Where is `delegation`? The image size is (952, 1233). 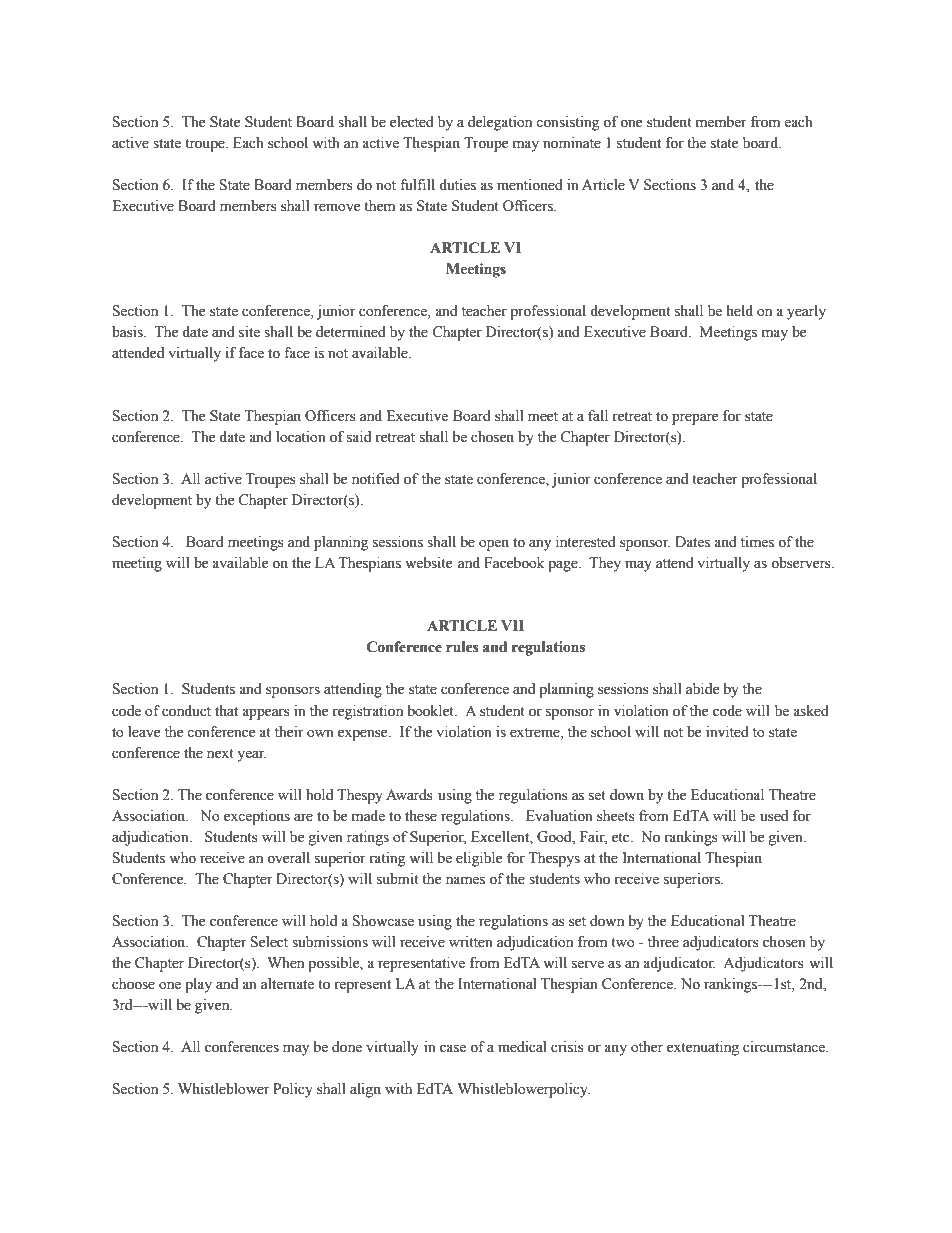 delegation is located at coordinates (500, 123).
